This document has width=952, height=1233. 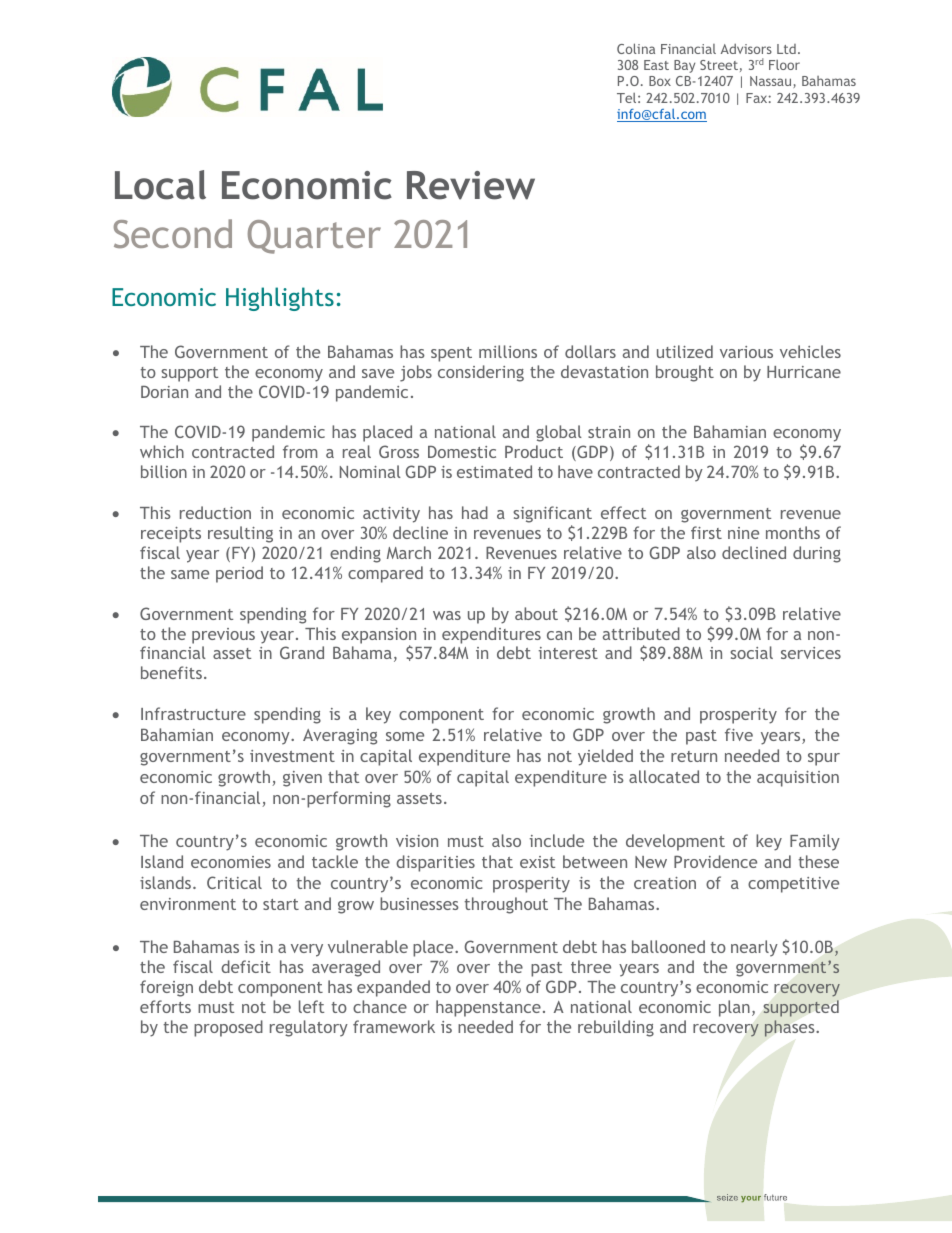 I want to click on investment, so click(x=292, y=756).
